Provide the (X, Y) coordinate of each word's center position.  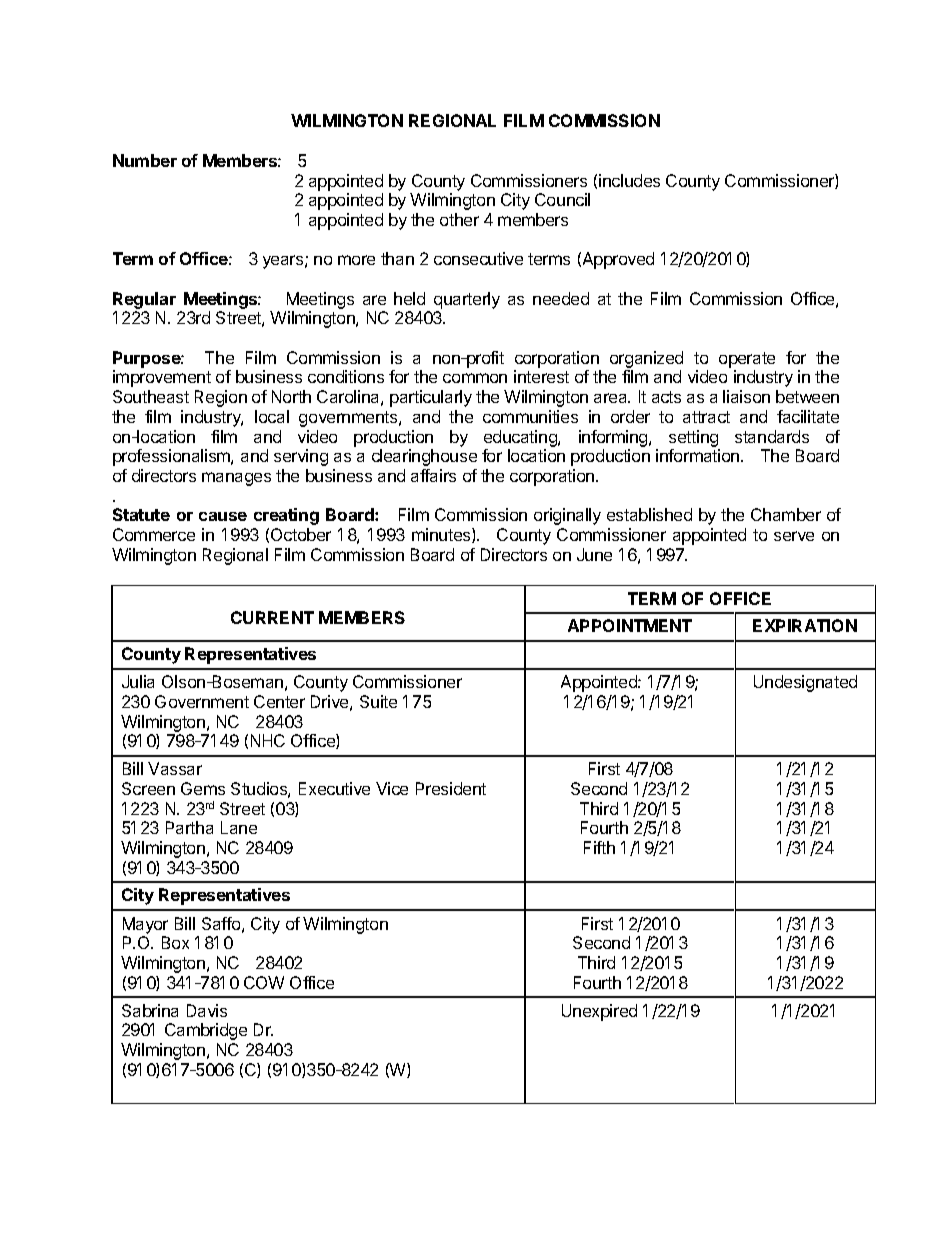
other (459, 219)
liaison (746, 396)
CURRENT (272, 617)
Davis (207, 1010)
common (475, 378)
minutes (442, 535)
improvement (162, 378)
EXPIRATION (805, 625)
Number (145, 160)
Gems (203, 788)
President (451, 788)
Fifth (599, 847)
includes (629, 180)
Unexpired (599, 1012)
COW (264, 982)
